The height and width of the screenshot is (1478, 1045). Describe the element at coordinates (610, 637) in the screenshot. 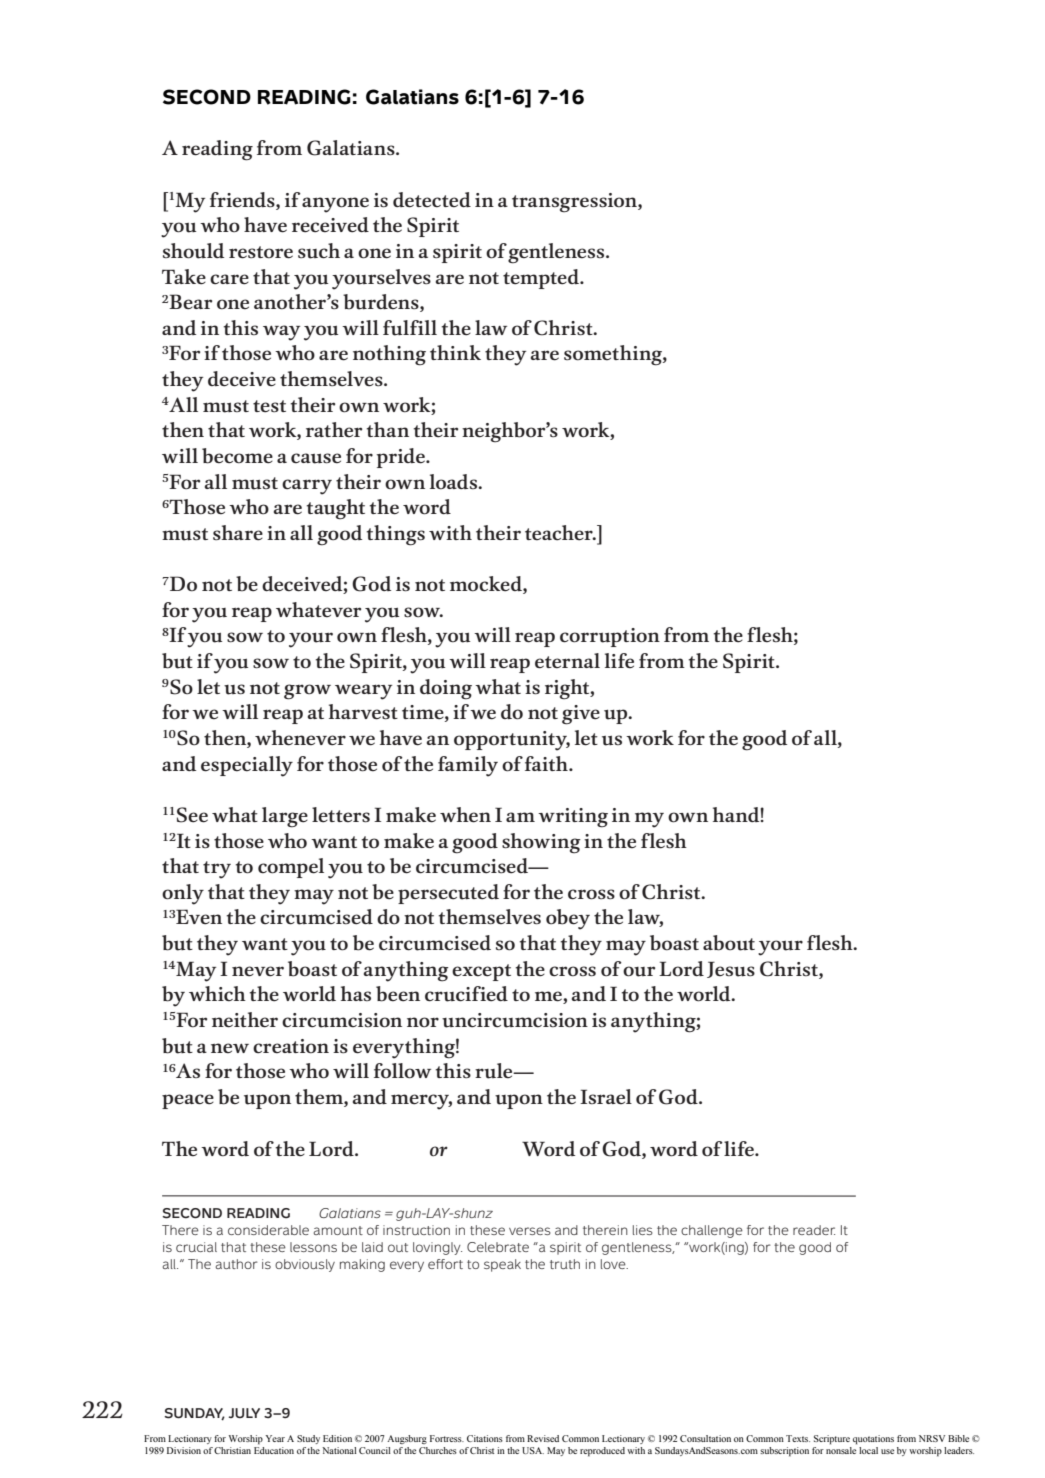

I see `corruption` at that location.
